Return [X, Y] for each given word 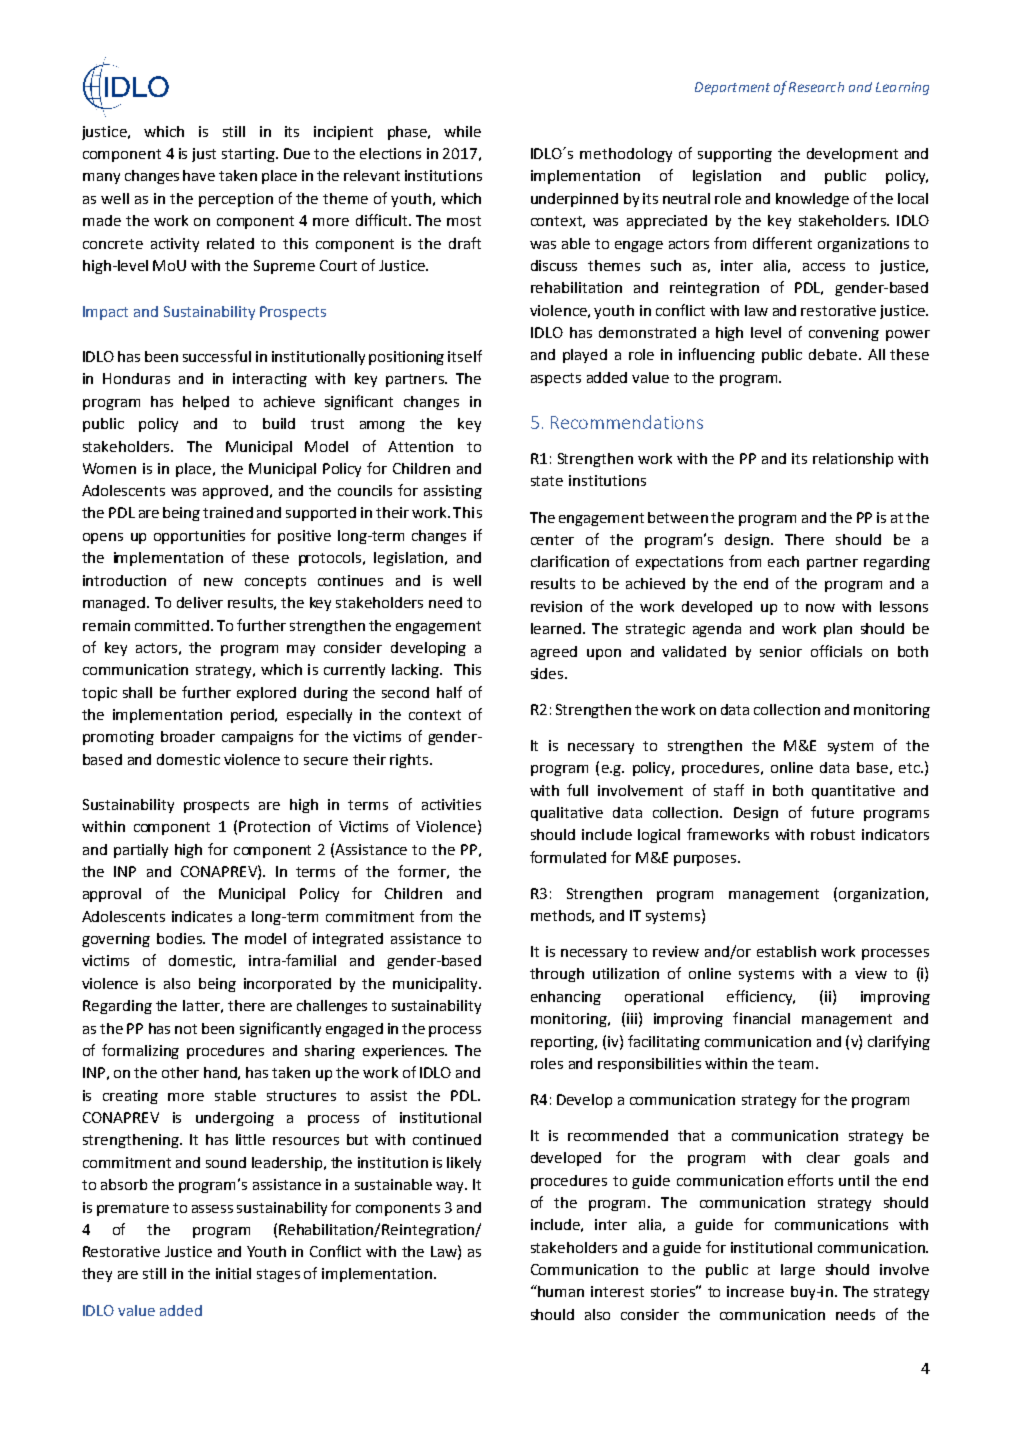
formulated [568, 857]
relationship [853, 460]
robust [833, 834]
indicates [202, 916]
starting [249, 155]
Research [816, 87]
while [462, 131]
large [798, 1271]
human [560, 1291]
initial [233, 1273]
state [547, 481]
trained [228, 512]
